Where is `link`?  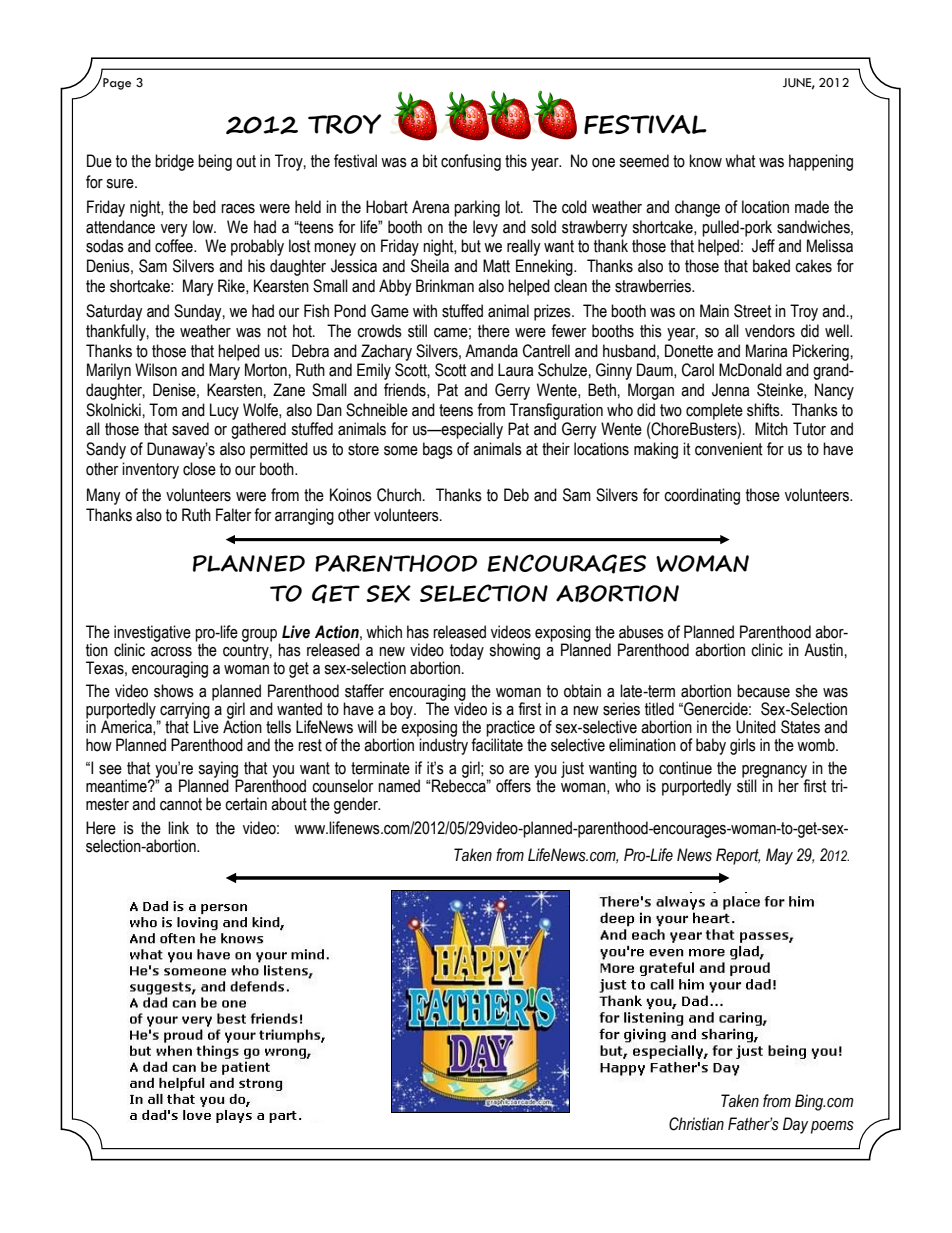 link is located at coordinates (178, 827).
